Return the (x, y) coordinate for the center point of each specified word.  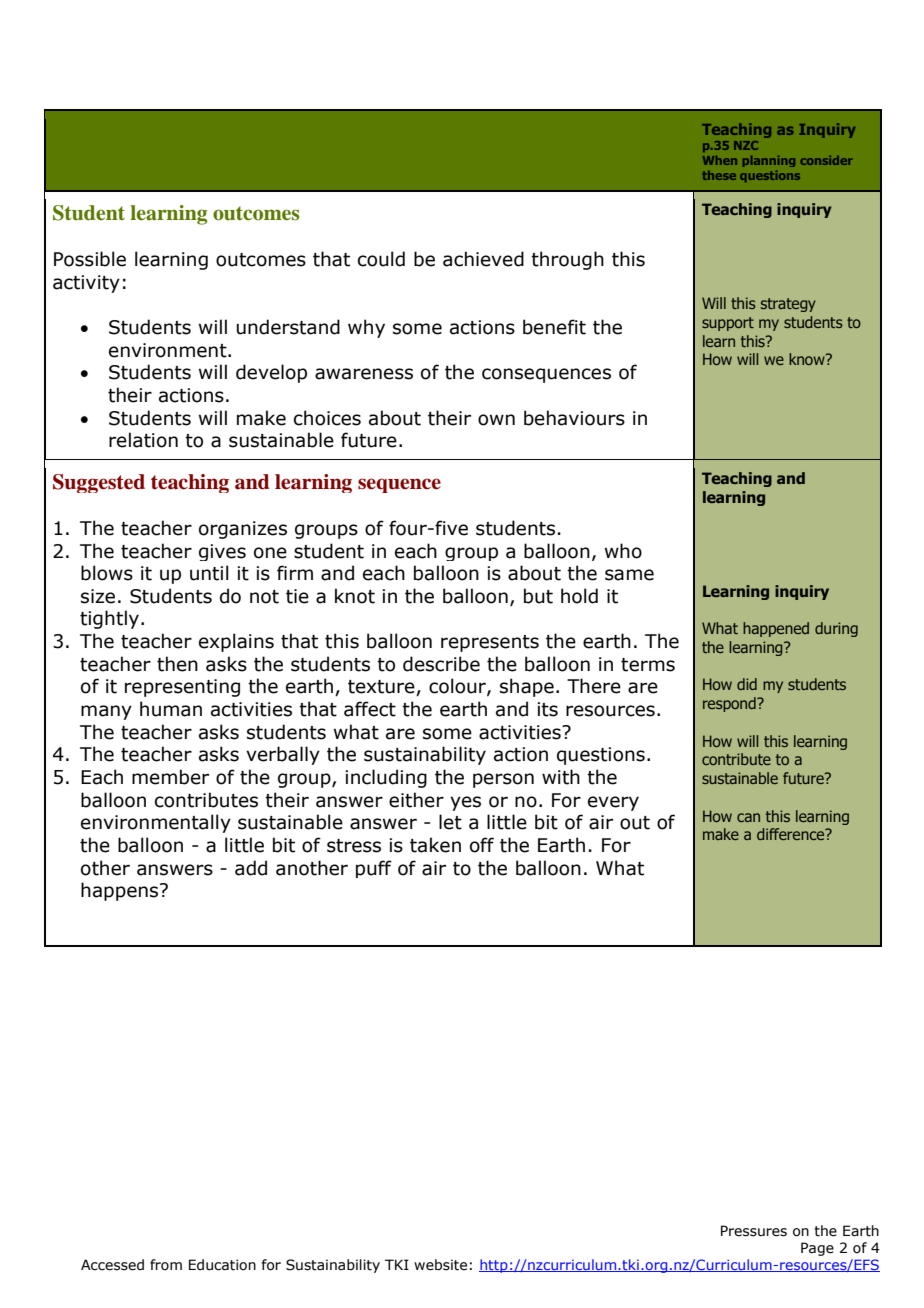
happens (121, 891)
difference (792, 834)
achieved (483, 259)
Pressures (754, 1231)
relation (143, 440)
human (171, 709)
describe (441, 664)
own (496, 420)
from (166, 1265)
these (719, 175)
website (440, 1265)
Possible (90, 259)
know (808, 359)
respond (730, 704)
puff (374, 869)
